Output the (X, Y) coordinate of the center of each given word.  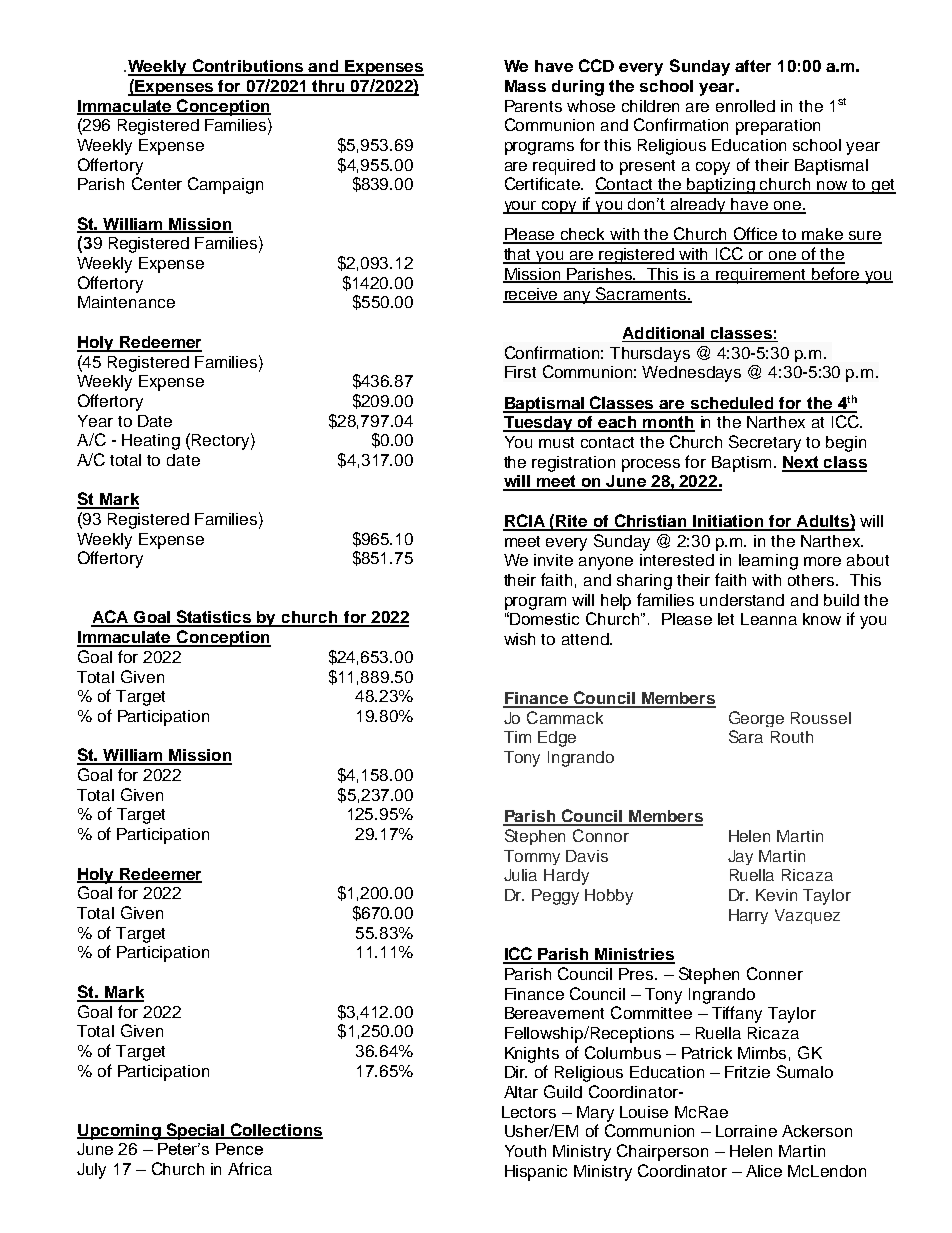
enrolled (745, 106)
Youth (525, 1151)
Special (195, 1131)
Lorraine (746, 1131)
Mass (525, 86)
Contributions (248, 67)
